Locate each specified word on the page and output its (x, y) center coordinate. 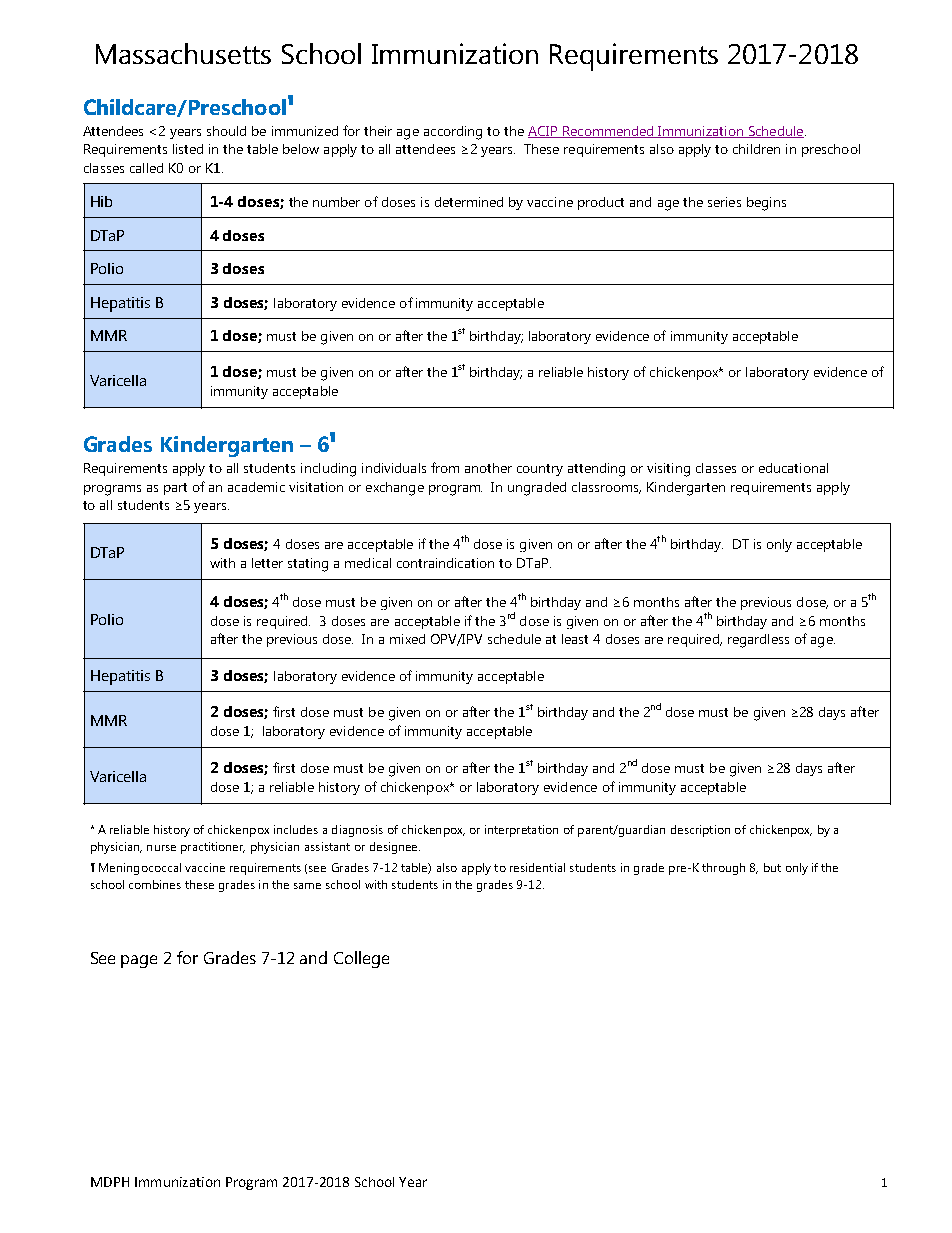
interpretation (521, 831)
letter (267, 563)
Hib (101, 201)
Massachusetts (183, 53)
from (445, 467)
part (175, 489)
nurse (161, 848)
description (700, 831)
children (756, 149)
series (724, 202)
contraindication (445, 563)
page (139, 961)
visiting (668, 470)
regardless (758, 641)
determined (469, 202)
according (453, 133)
